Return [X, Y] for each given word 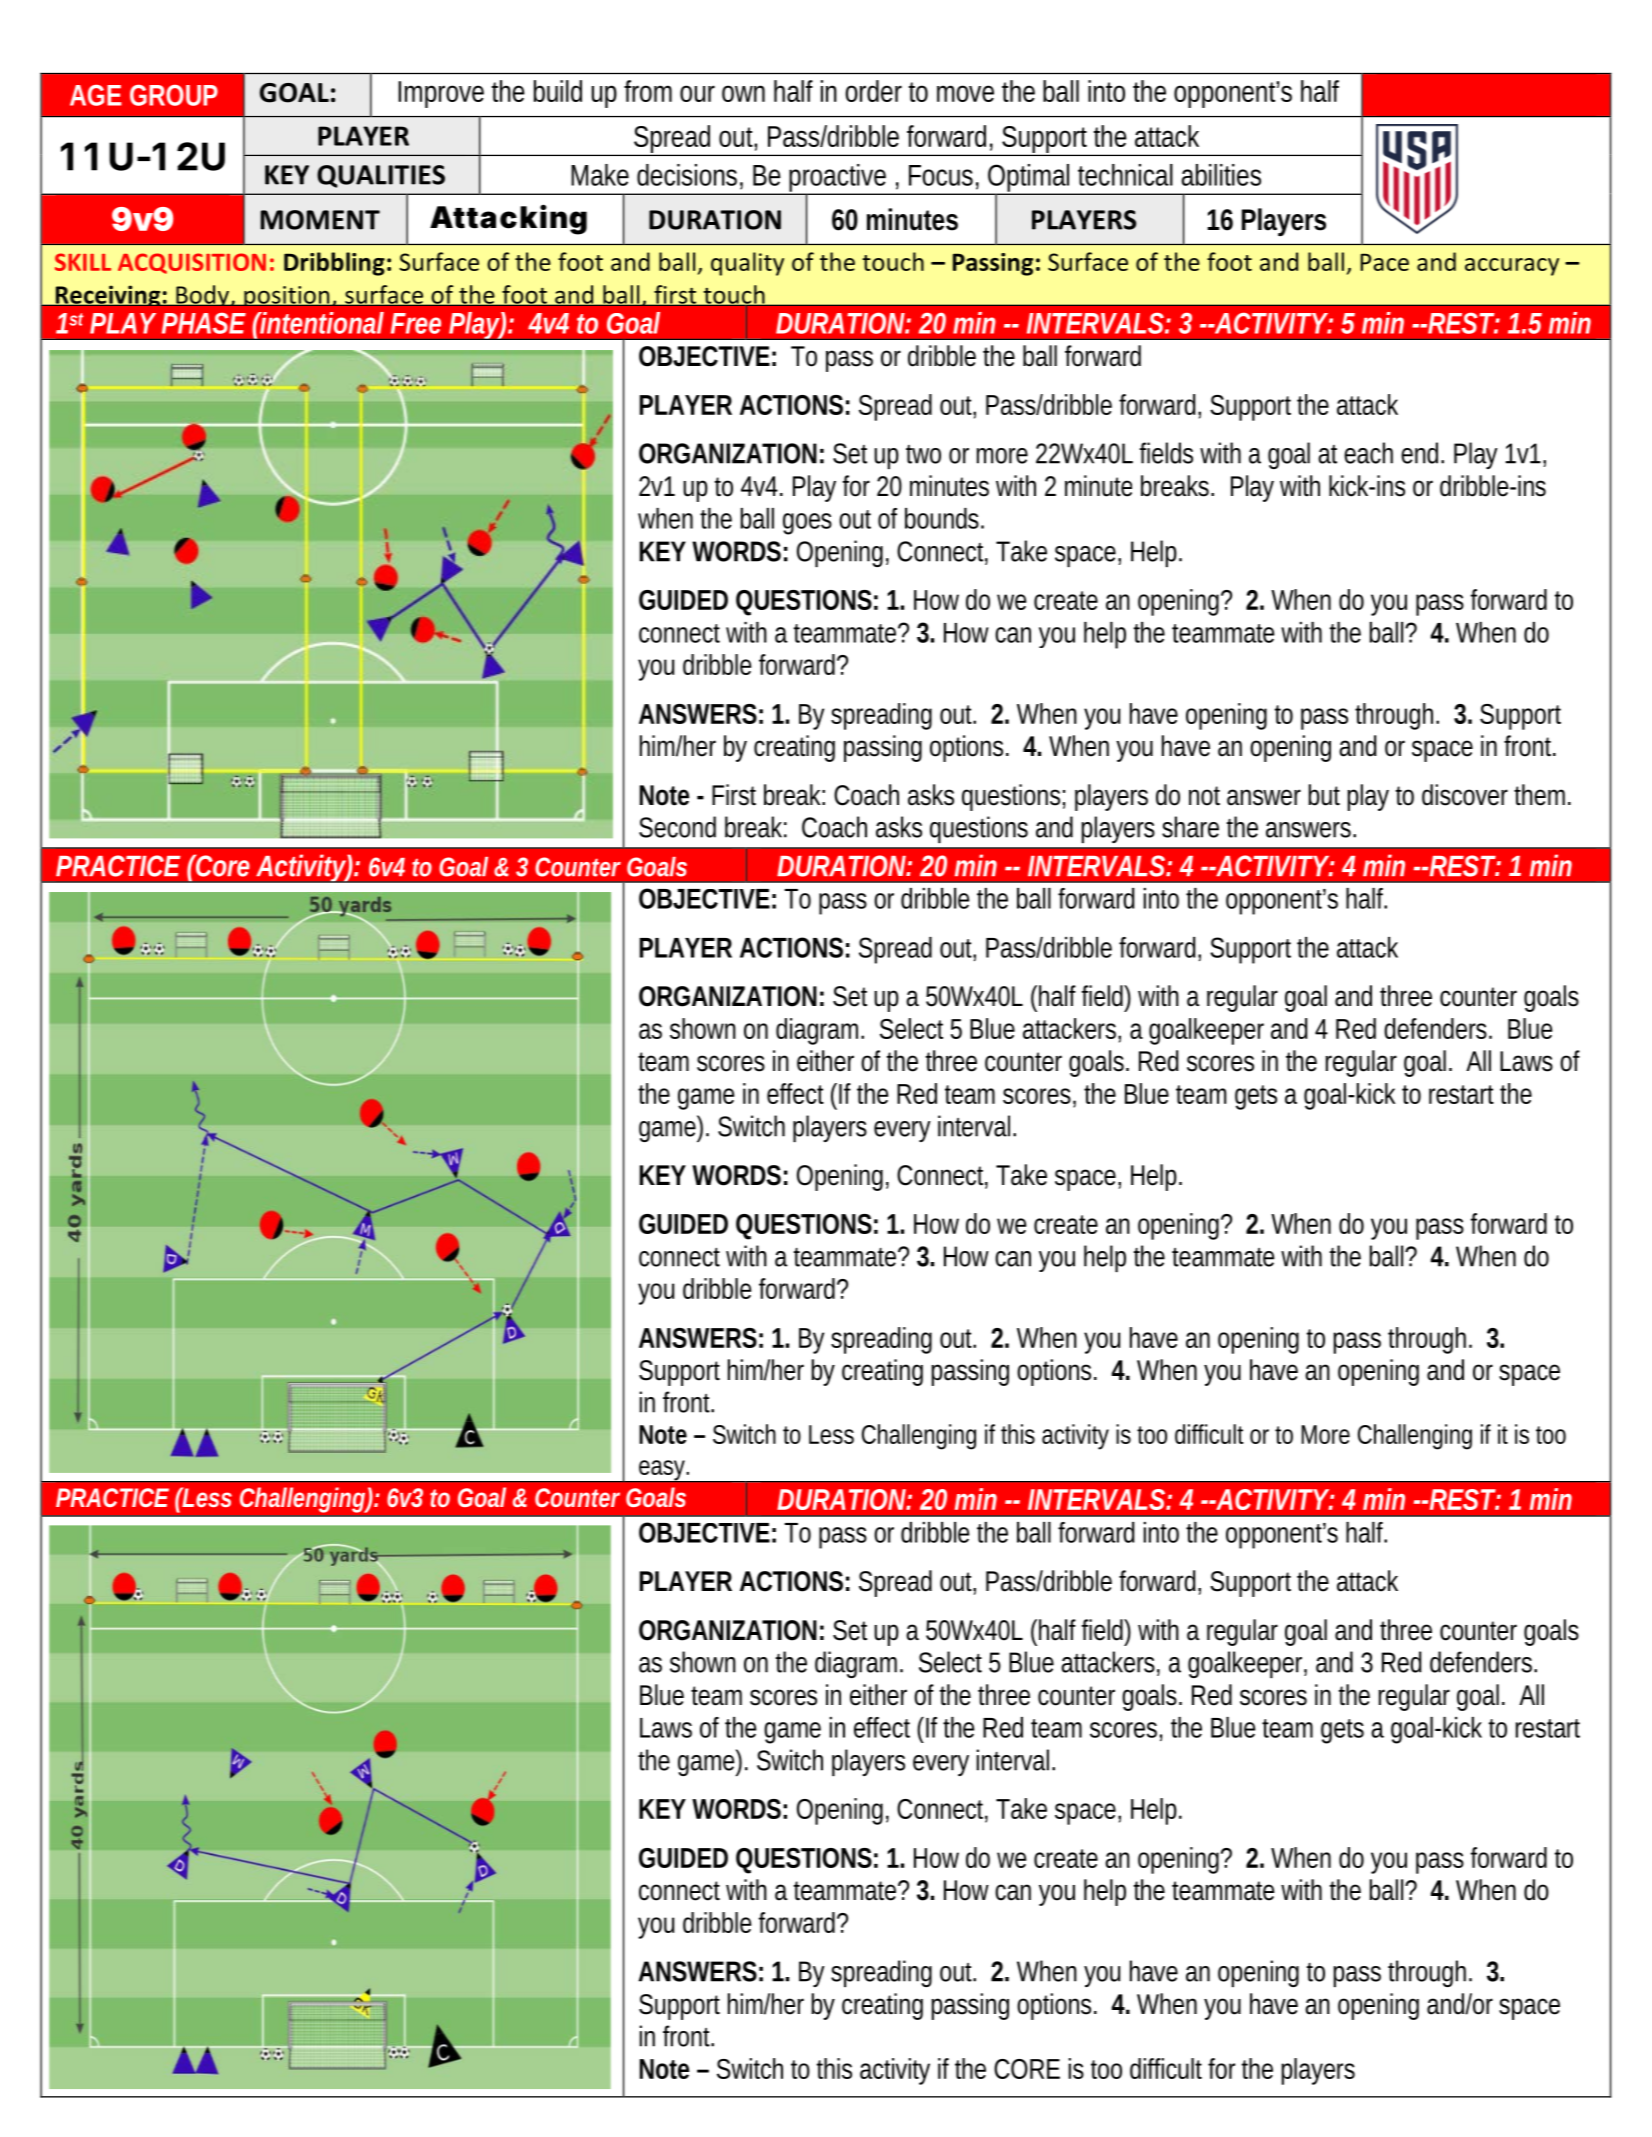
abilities [1221, 175]
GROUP [174, 95]
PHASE [204, 323]
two [923, 454]
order [873, 91]
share [1190, 827]
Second [677, 827]
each [1368, 453]
